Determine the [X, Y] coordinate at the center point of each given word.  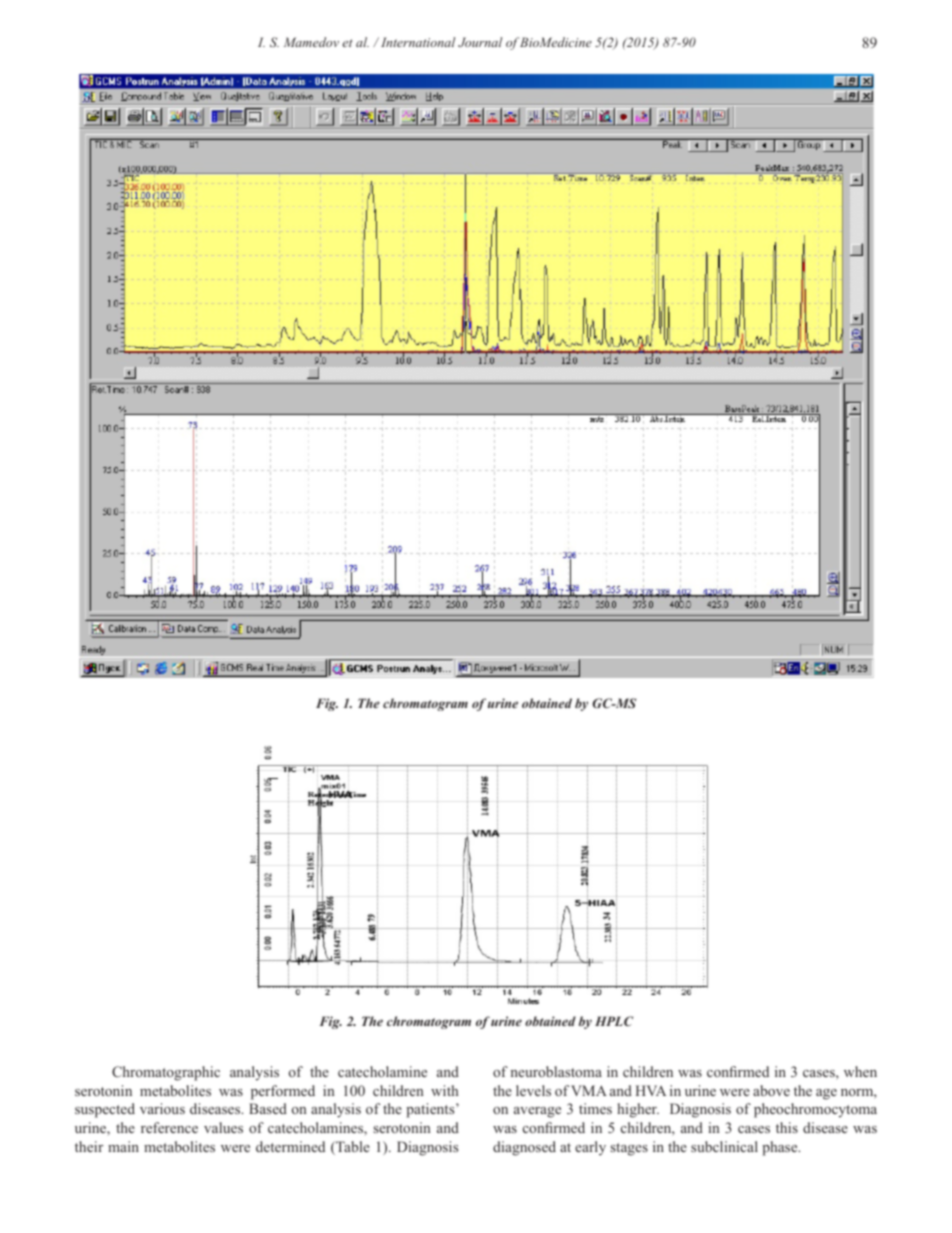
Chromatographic [166, 1073]
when [860, 1071]
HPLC [614, 1021]
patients [431, 1110]
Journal [480, 42]
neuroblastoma [556, 1071]
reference [169, 1127]
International [416, 42]
